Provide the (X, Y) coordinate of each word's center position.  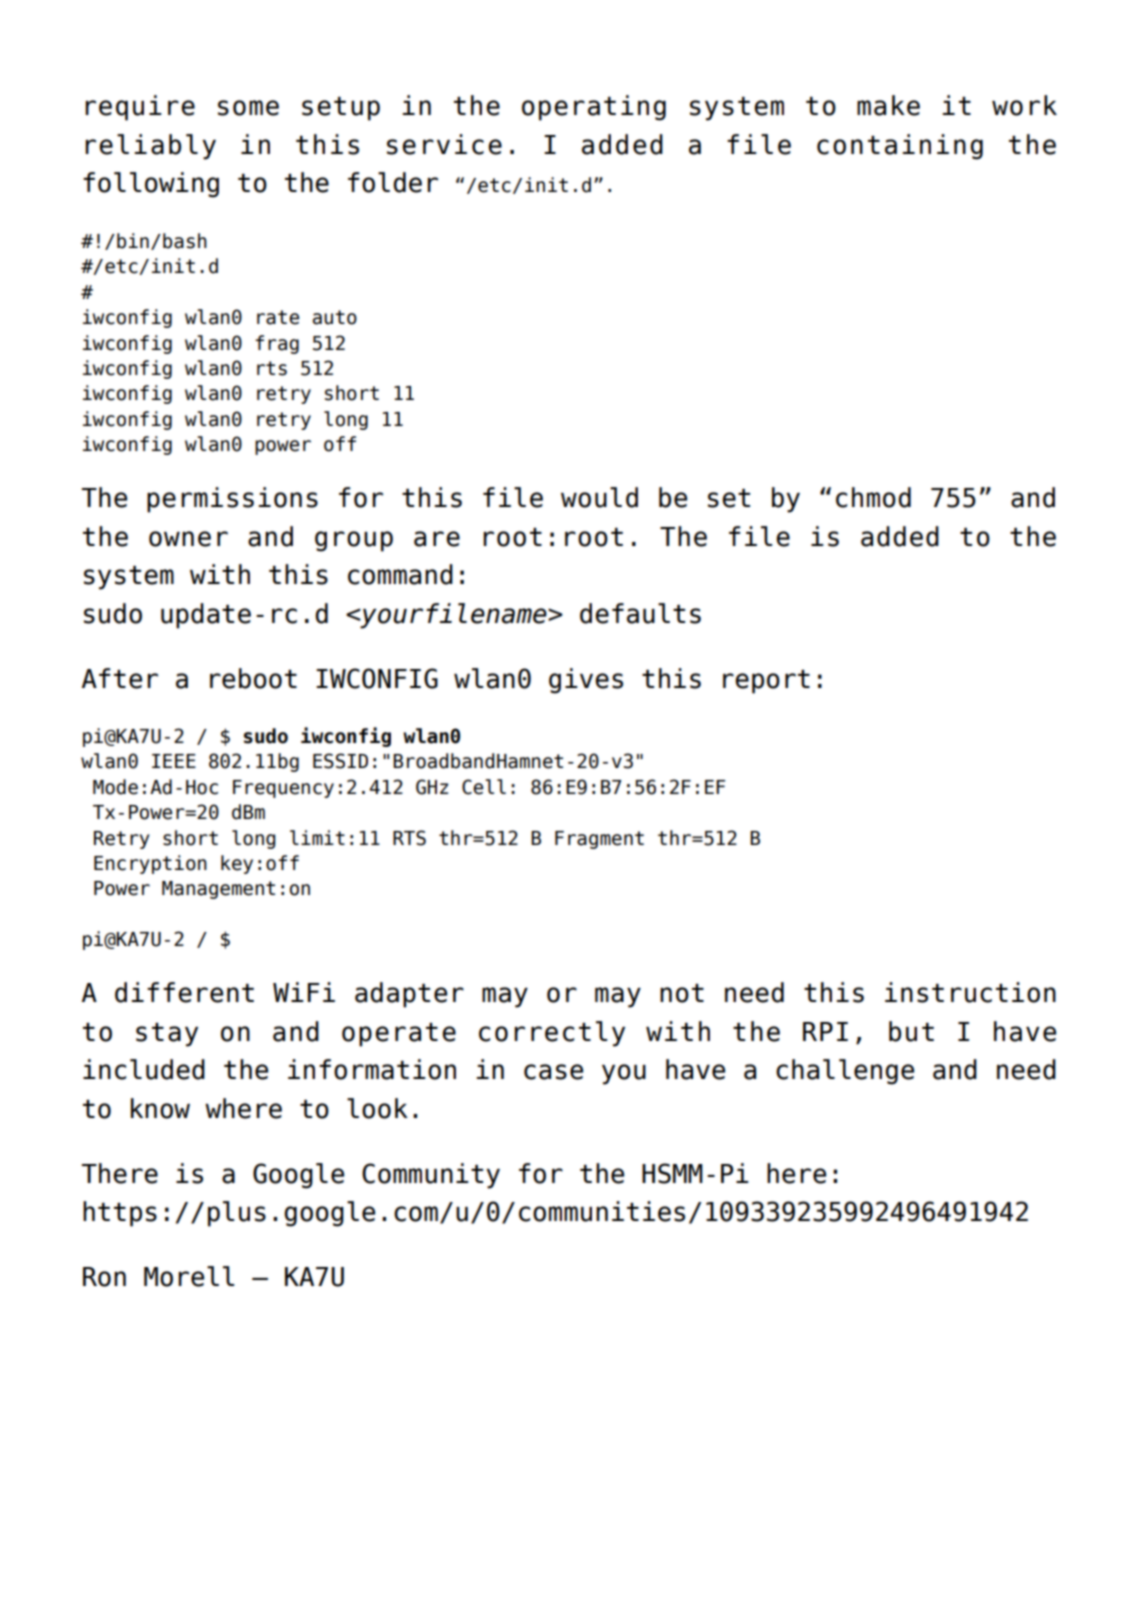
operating (594, 108)
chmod (873, 497)
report (766, 682)
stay (167, 1035)
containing (900, 147)
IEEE (174, 761)
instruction (970, 992)
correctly (552, 1034)
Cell (484, 787)
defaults (640, 613)
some (248, 108)
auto (335, 317)
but (911, 1031)
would (599, 497)
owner (188, 539)
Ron (104, 1277)
